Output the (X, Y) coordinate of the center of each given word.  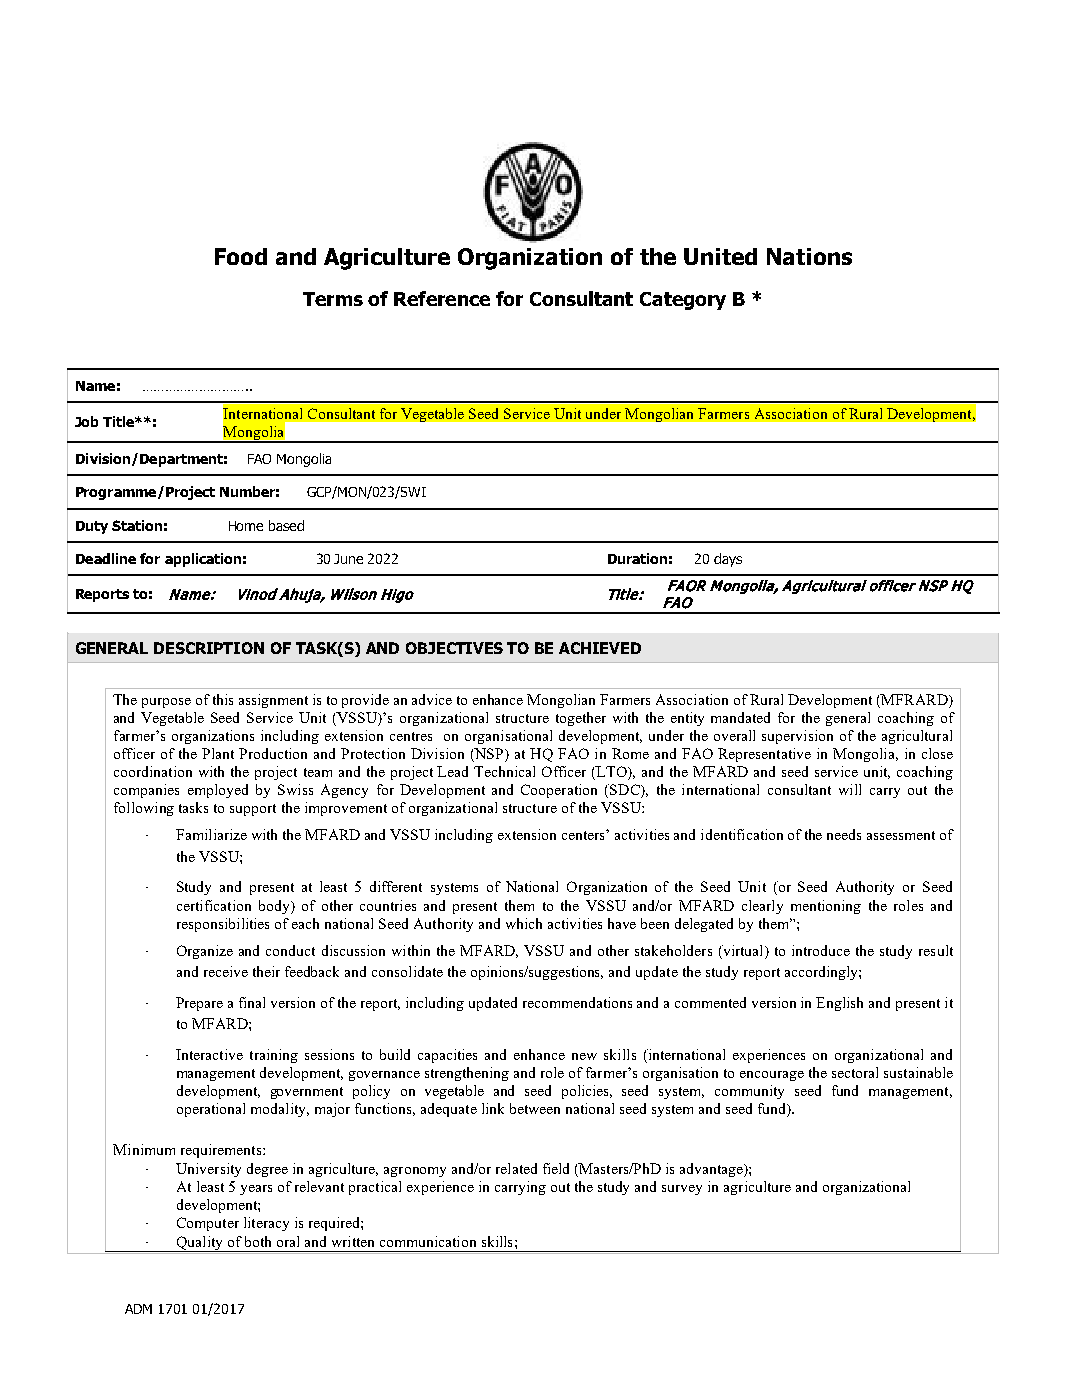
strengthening (467, 1074)
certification (214, 905)
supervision (797, 737)
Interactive (209, 1054)
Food (241, 256)
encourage (772, 1076)
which (524, 923)
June (348, 559)
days (728, 560)
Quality (200, 1244)
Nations (809, 256)
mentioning (826, 907)
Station (137, 525)
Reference (442, 298)
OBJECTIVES (454, 648)
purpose (166, 703)
